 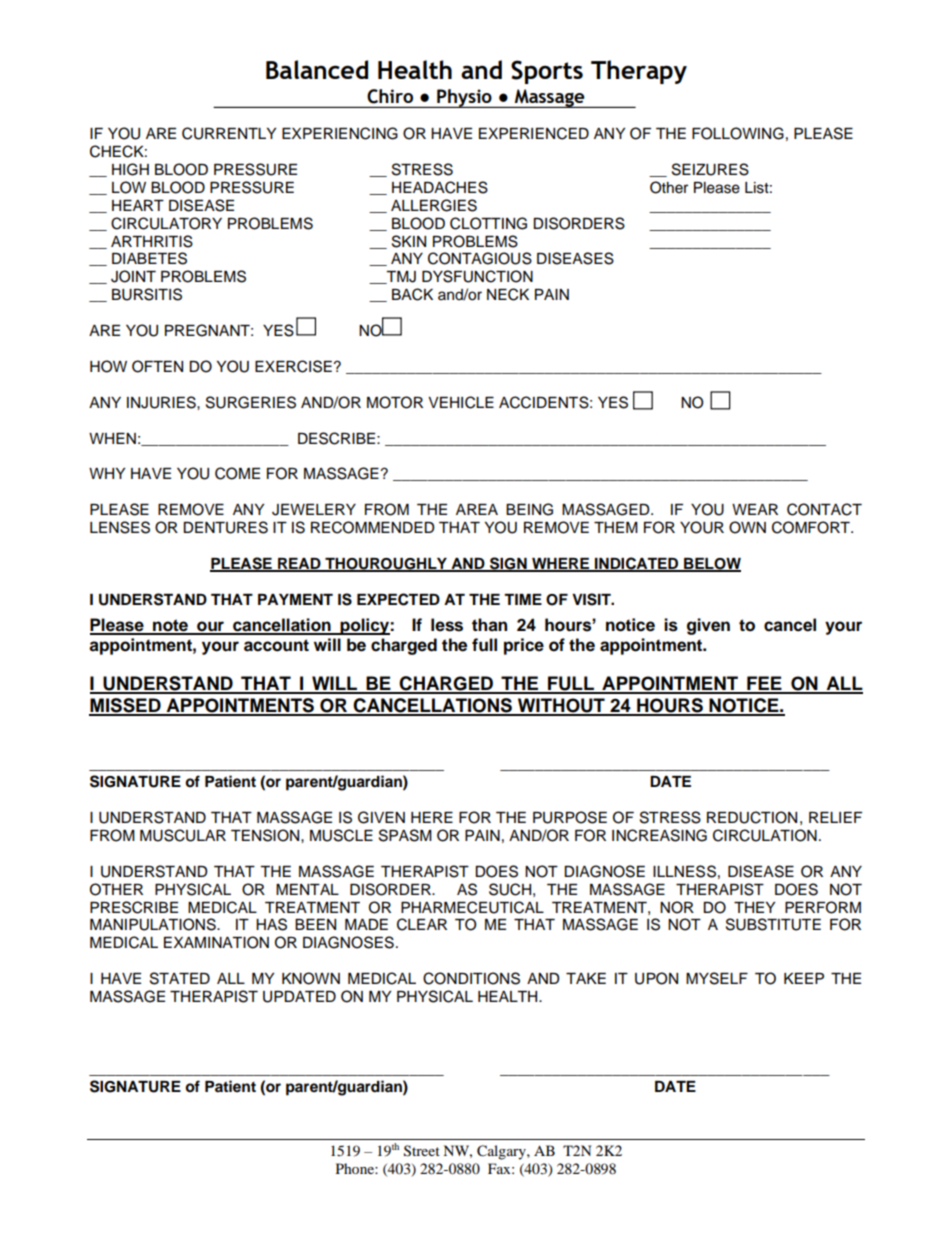 I want to click on VEHICLE, so click(x=461, y=402).
